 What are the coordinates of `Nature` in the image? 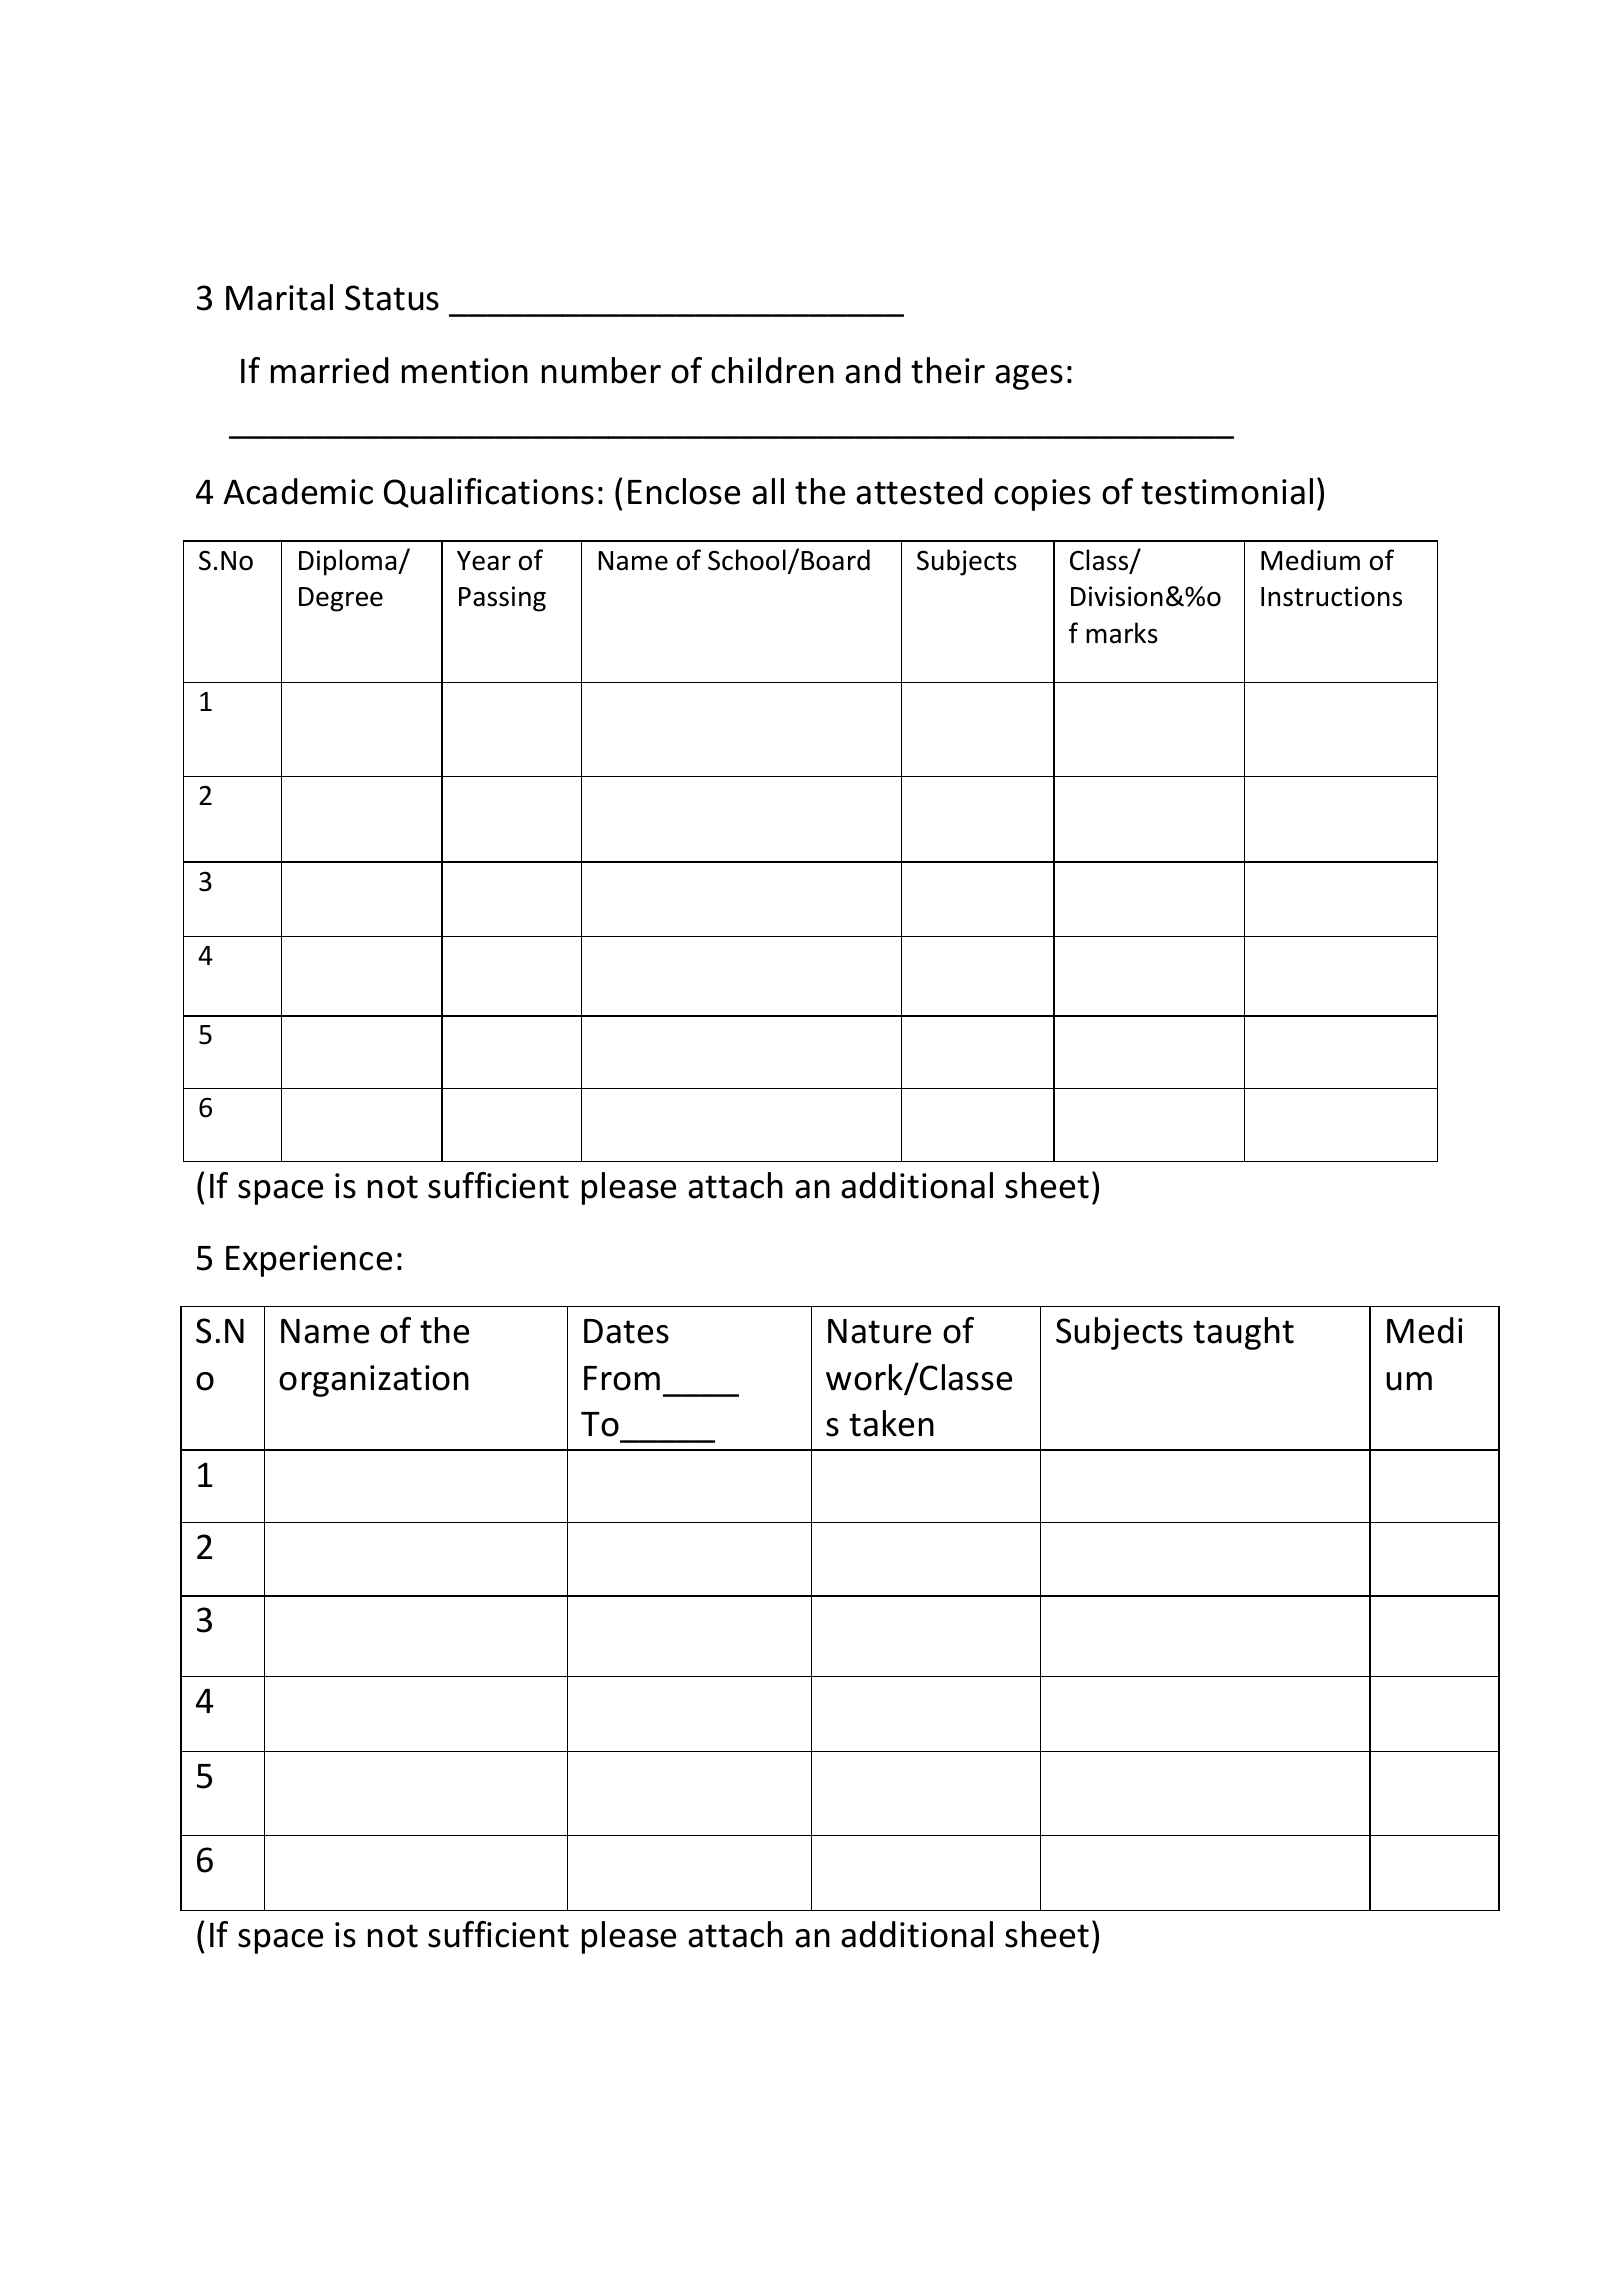 It's located at (879, 1331).
